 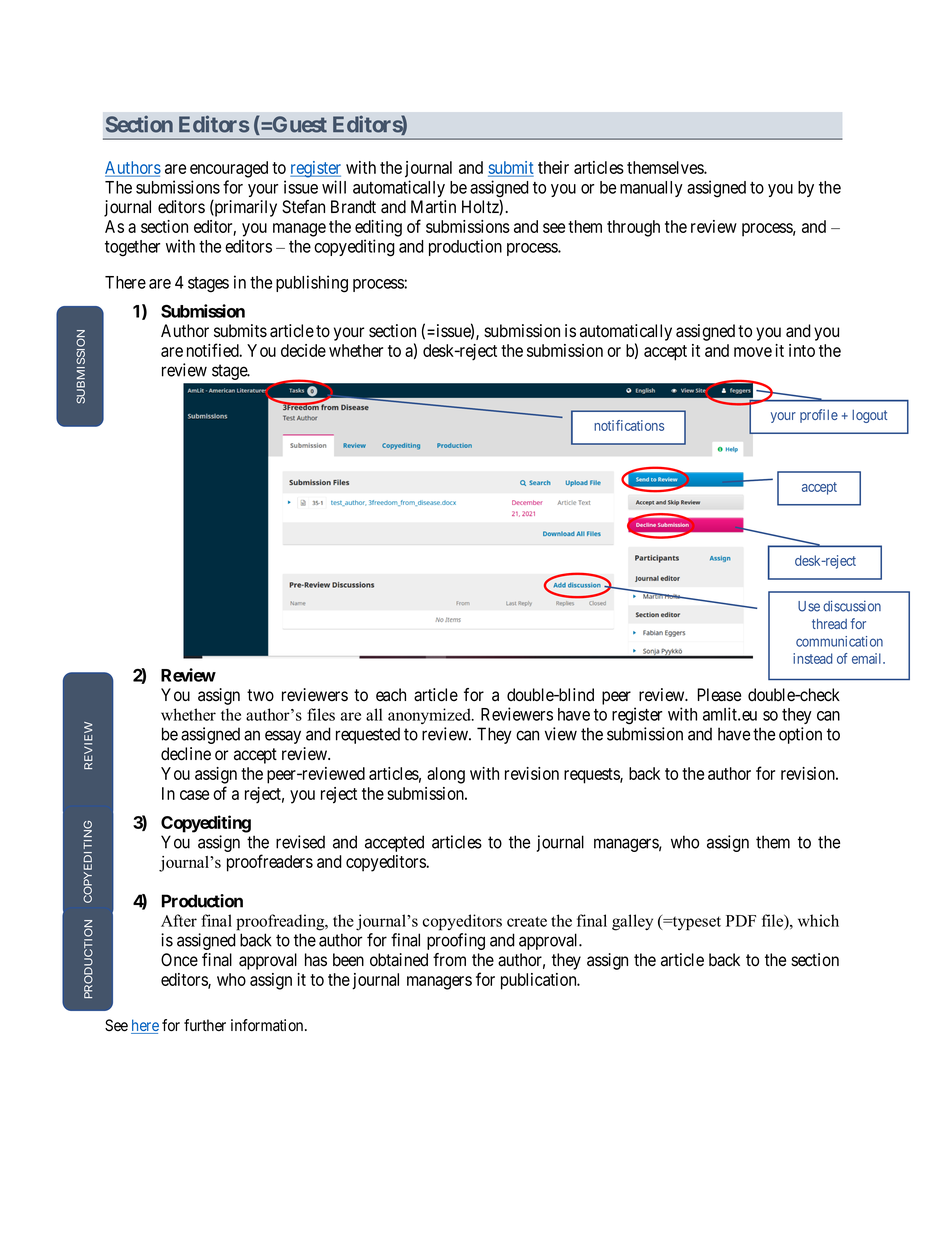 What do you see at coordinates (553, 167) in the screenshot?
I see `their` at bounding box center [553, 167].
